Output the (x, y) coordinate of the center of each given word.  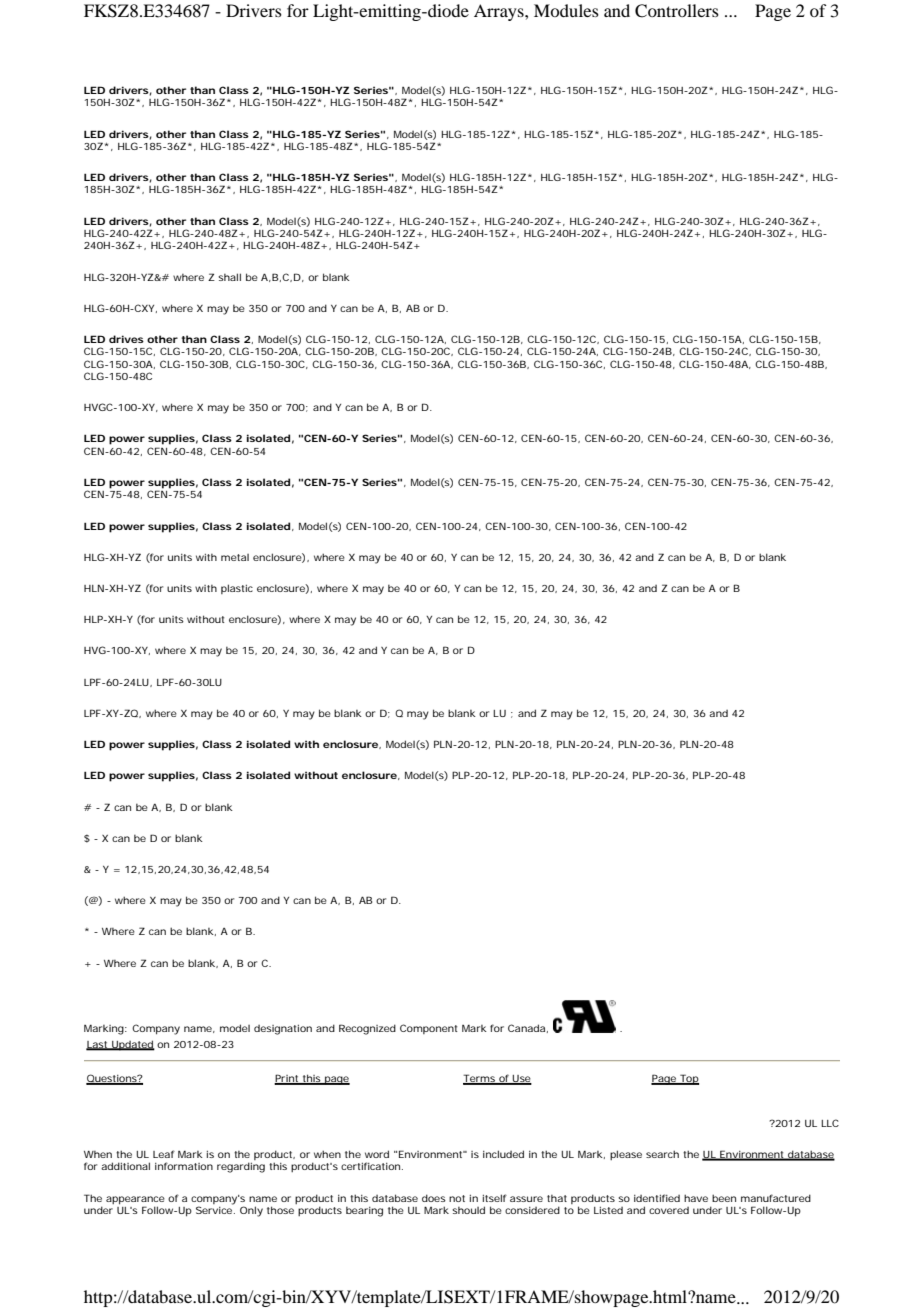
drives (126, 339)
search (662, 1154)
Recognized (367, 1029)
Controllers (677, 11)
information (184, 1166)
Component (429, 1029)
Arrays (500, 12)
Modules (566, 10)
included (503, 1154)
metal (235, 557)
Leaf (164, 1154)
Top (688, 1079)
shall (229, 277)
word (377, 1154)
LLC (830, 1123)
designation (283, 1029)
